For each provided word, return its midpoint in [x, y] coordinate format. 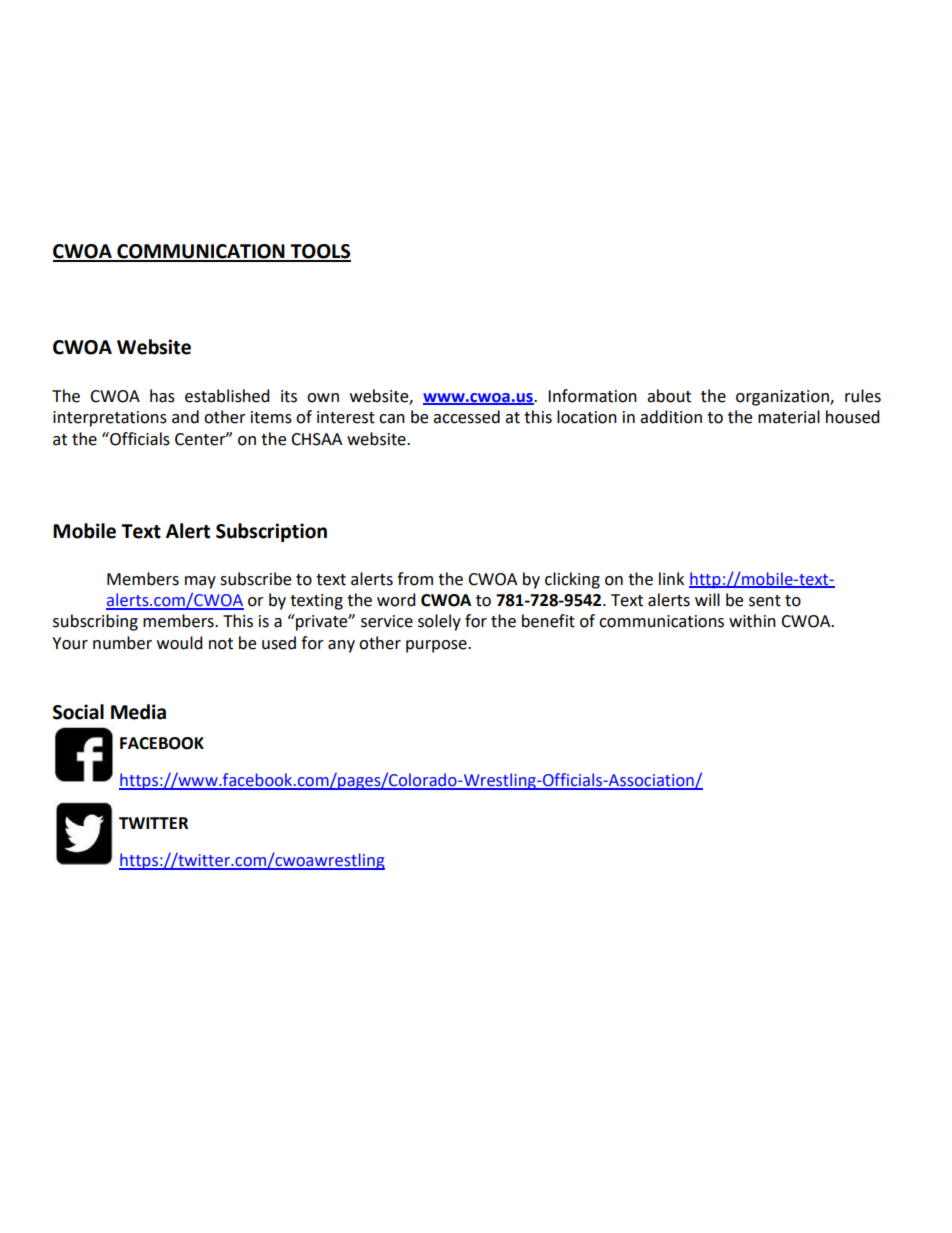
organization [783, 398]
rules [863, 396]
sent [765, 601]
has [162, 396]
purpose [437, 646]
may [200, 582]
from [415, 579]
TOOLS [319, 252]
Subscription [271, 532]
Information [592, 396]
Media [138, 712]
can [392, 419]
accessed [466, 417]
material [789, 417]
